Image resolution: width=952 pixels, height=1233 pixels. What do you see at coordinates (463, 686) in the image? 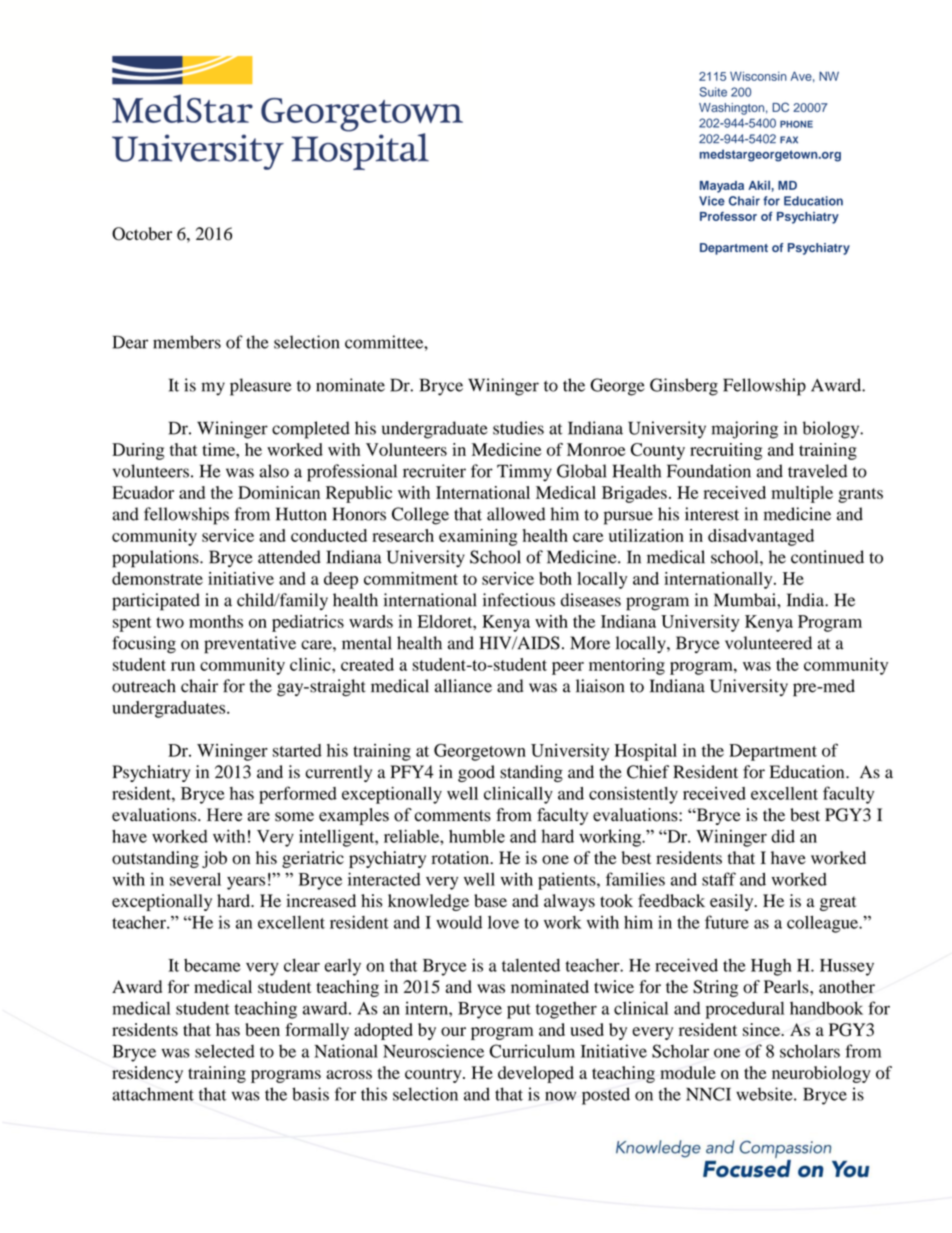
I see `alliance` at bounding box center [463, 686].
